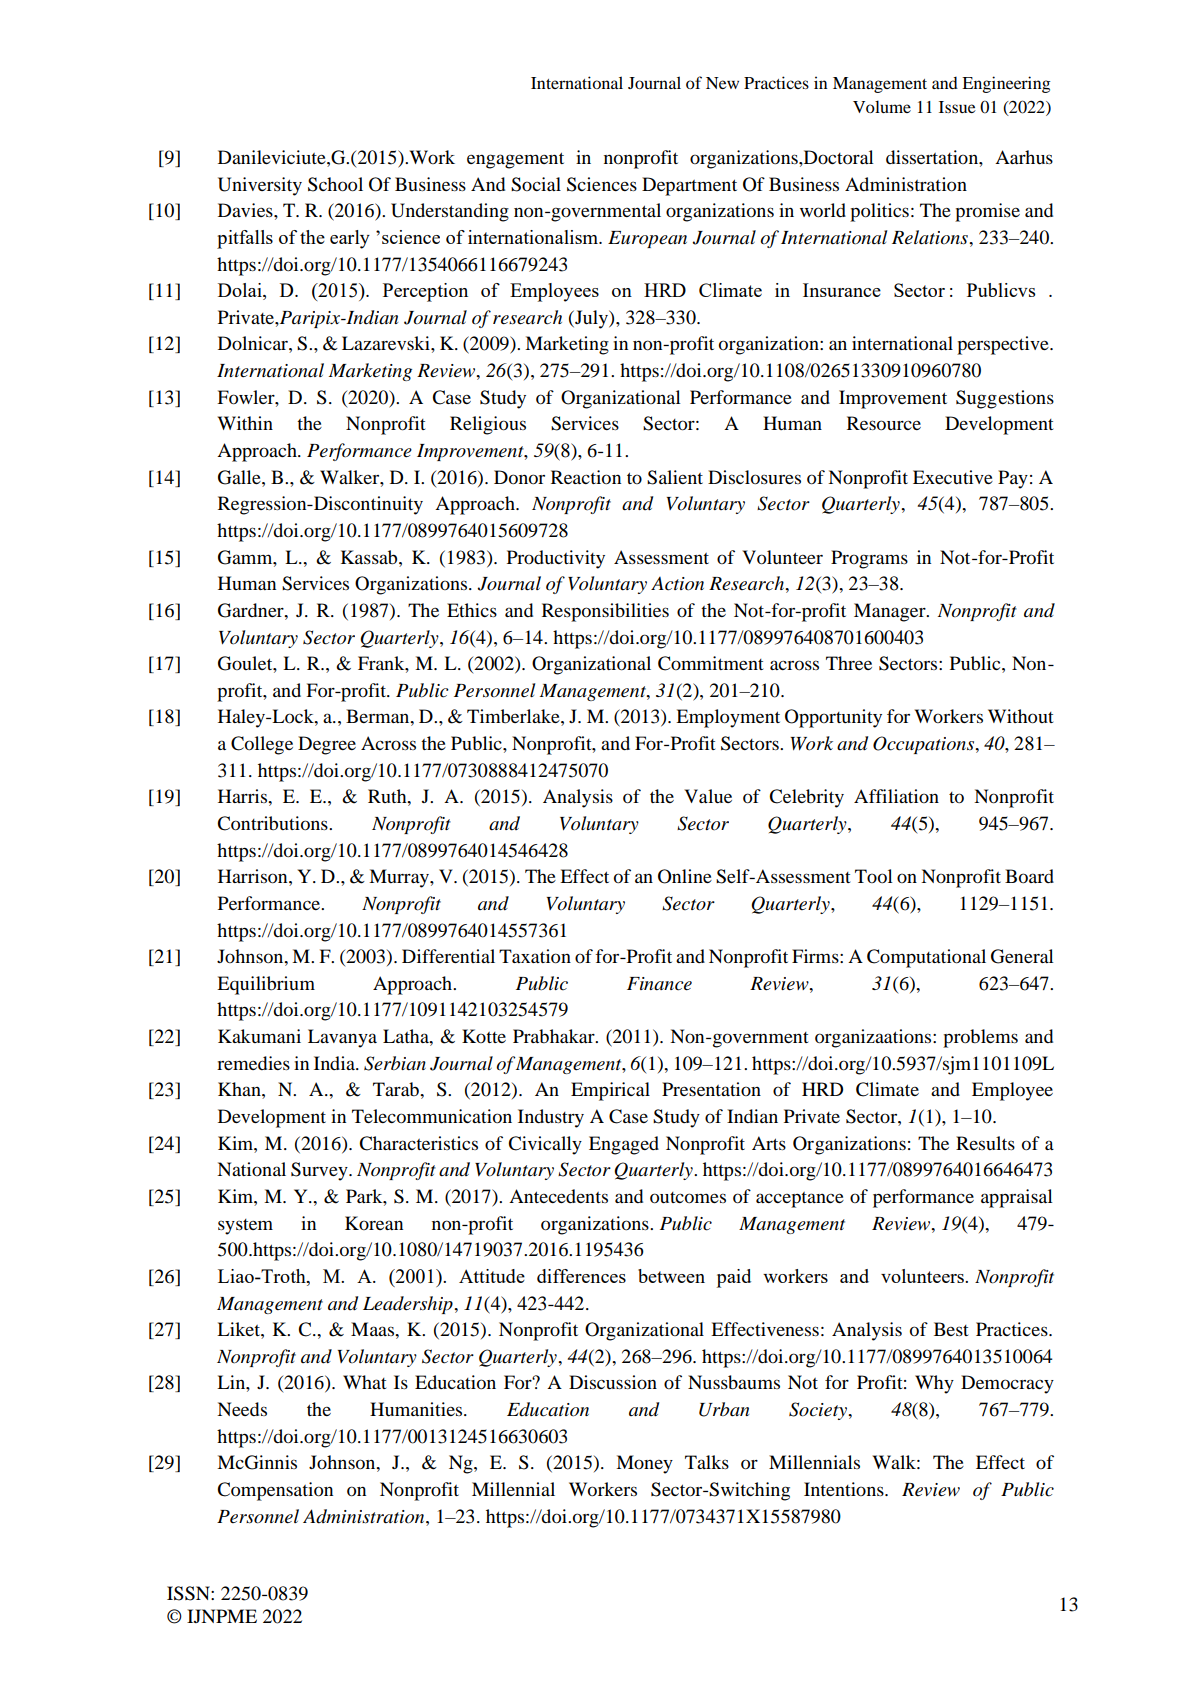 The height and width of the page is (1696, 1199). Describe the element at coordinates (896, 796) in the page. I see `Affiliation` at that location.
